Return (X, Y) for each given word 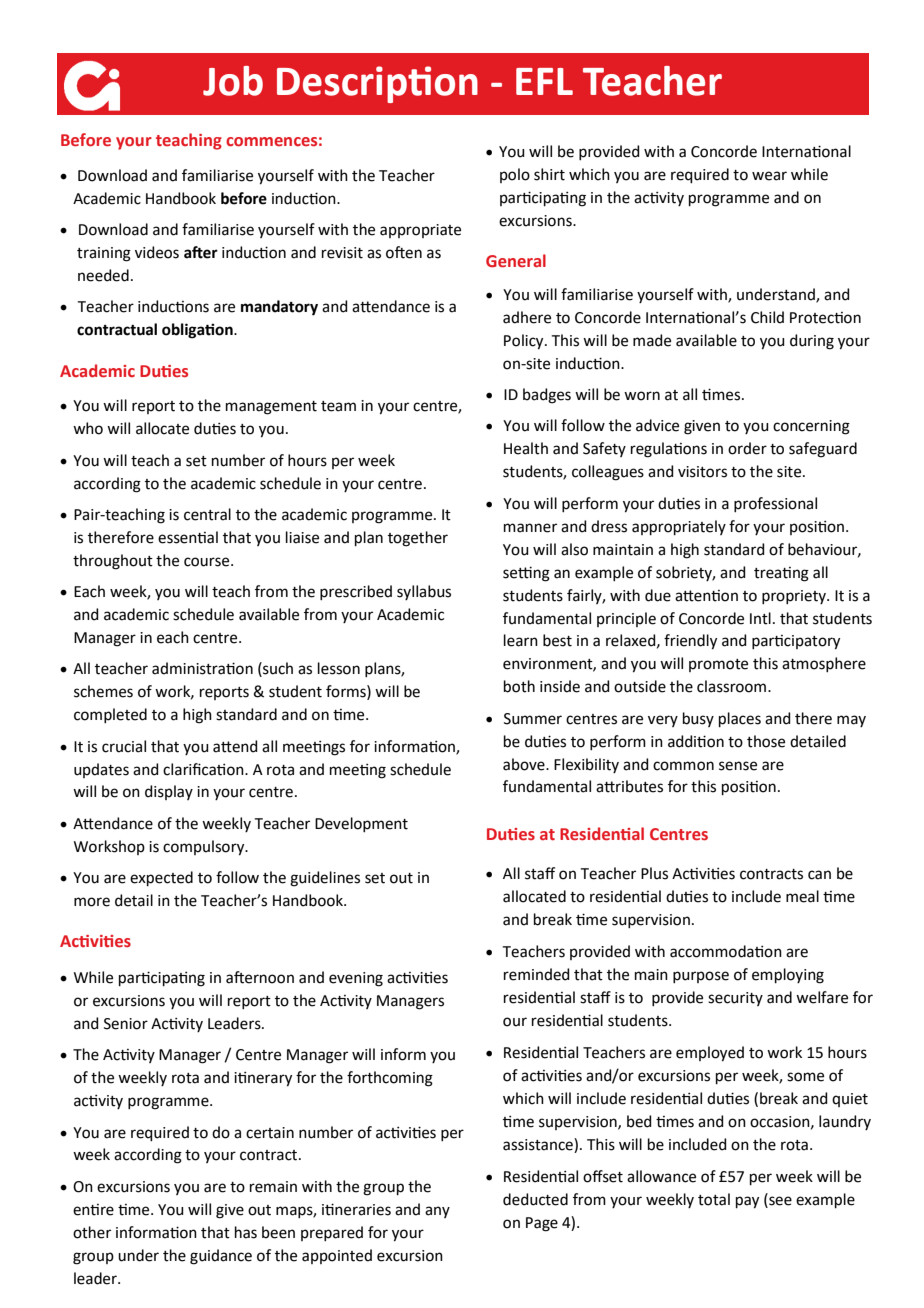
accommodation (726, 951)
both (519, 686)
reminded (537, 974)
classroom (731, 686)
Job (233, 81)
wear (769, 176)
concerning (811, 427)
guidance (221, 1257)
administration (202, 668)
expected (161, 878)
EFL (544, 81)
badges (547, 396)
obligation (198, 331)
